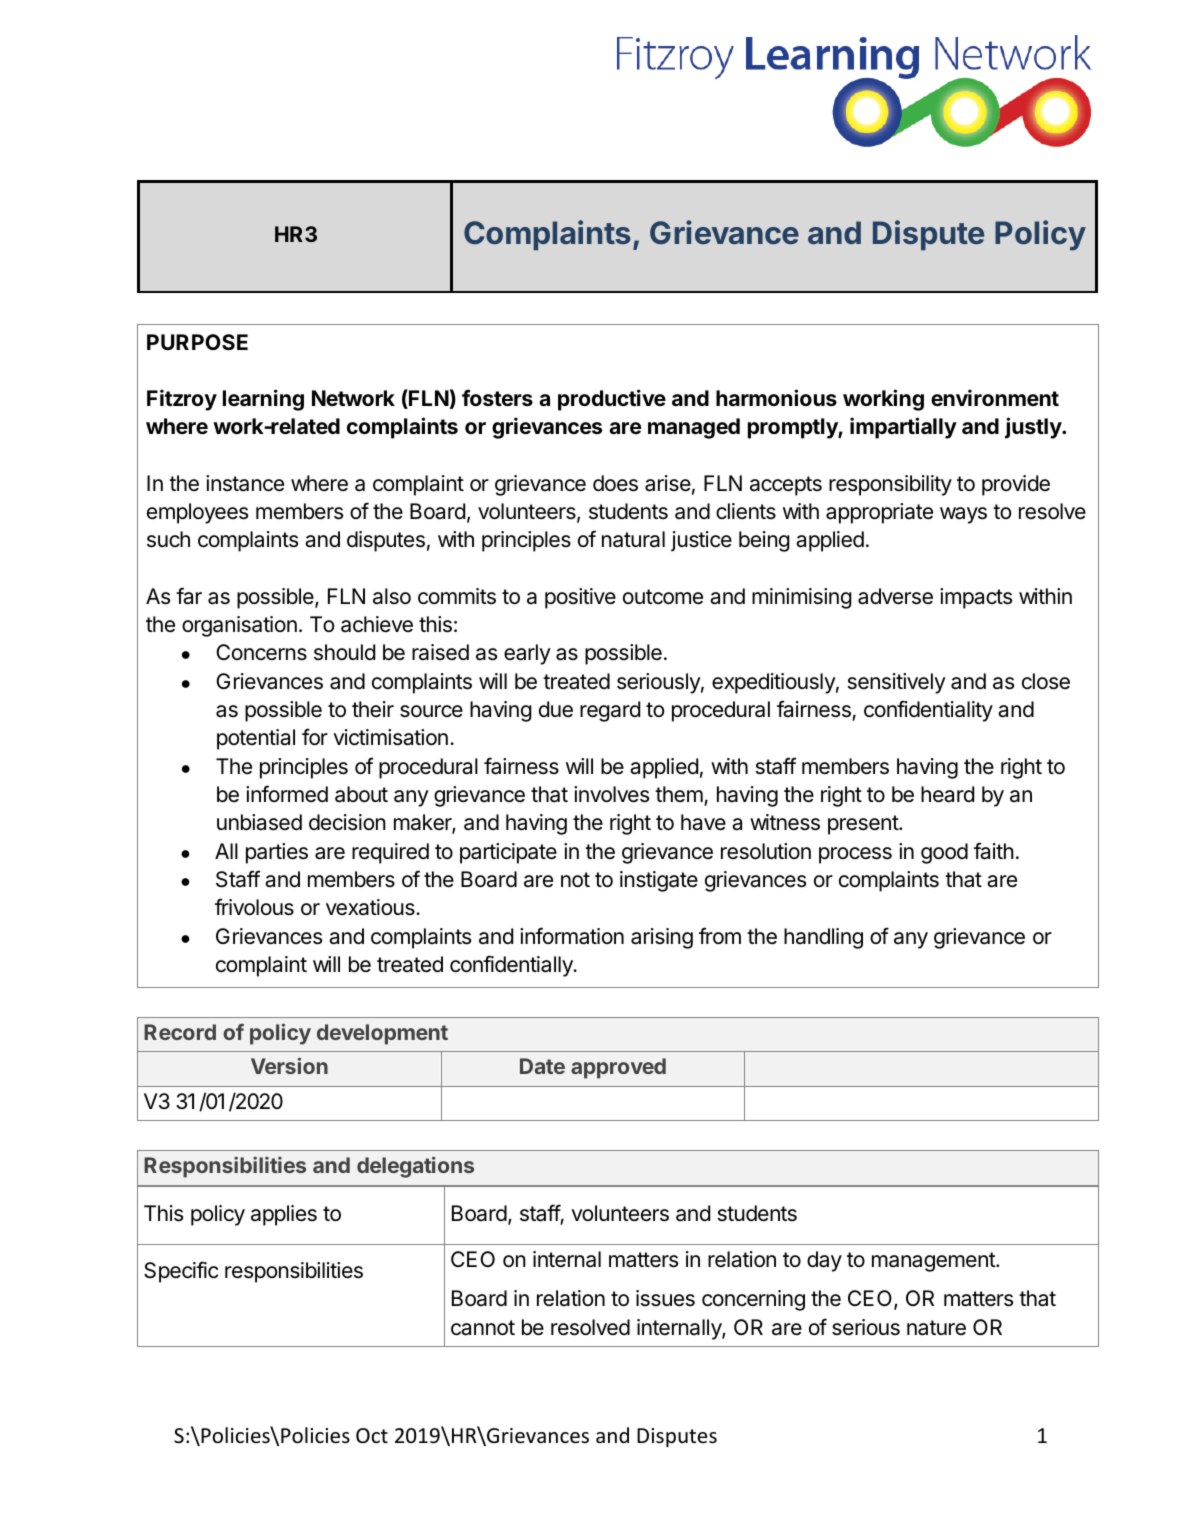 The image size is (1185, 1533). I want to click on cannot, so click(483, 1328).
